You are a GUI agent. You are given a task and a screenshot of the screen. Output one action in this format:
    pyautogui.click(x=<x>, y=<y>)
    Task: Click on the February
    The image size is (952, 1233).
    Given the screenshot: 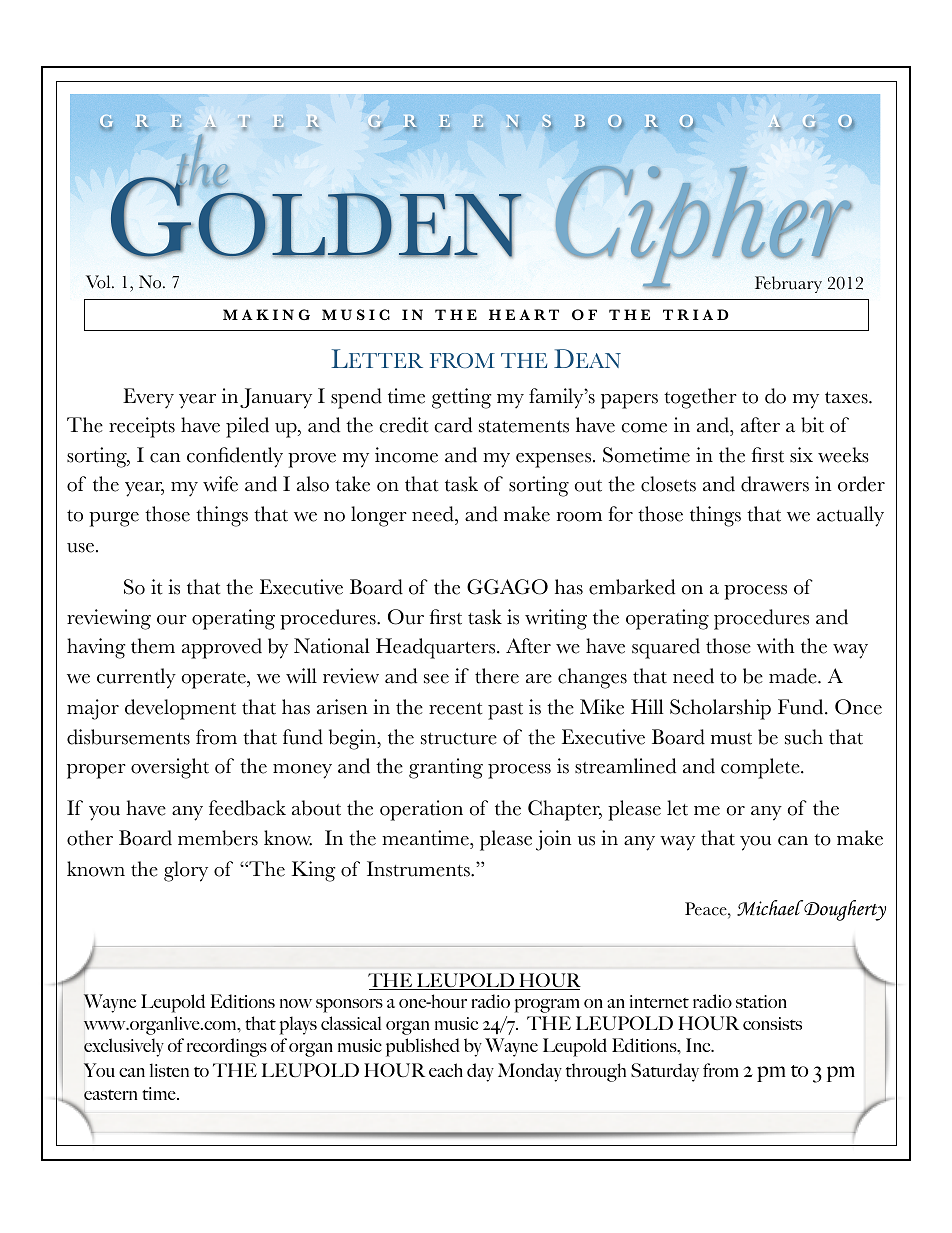 What is the action you would take?
    pyautogui.click(x=788, y=284)
